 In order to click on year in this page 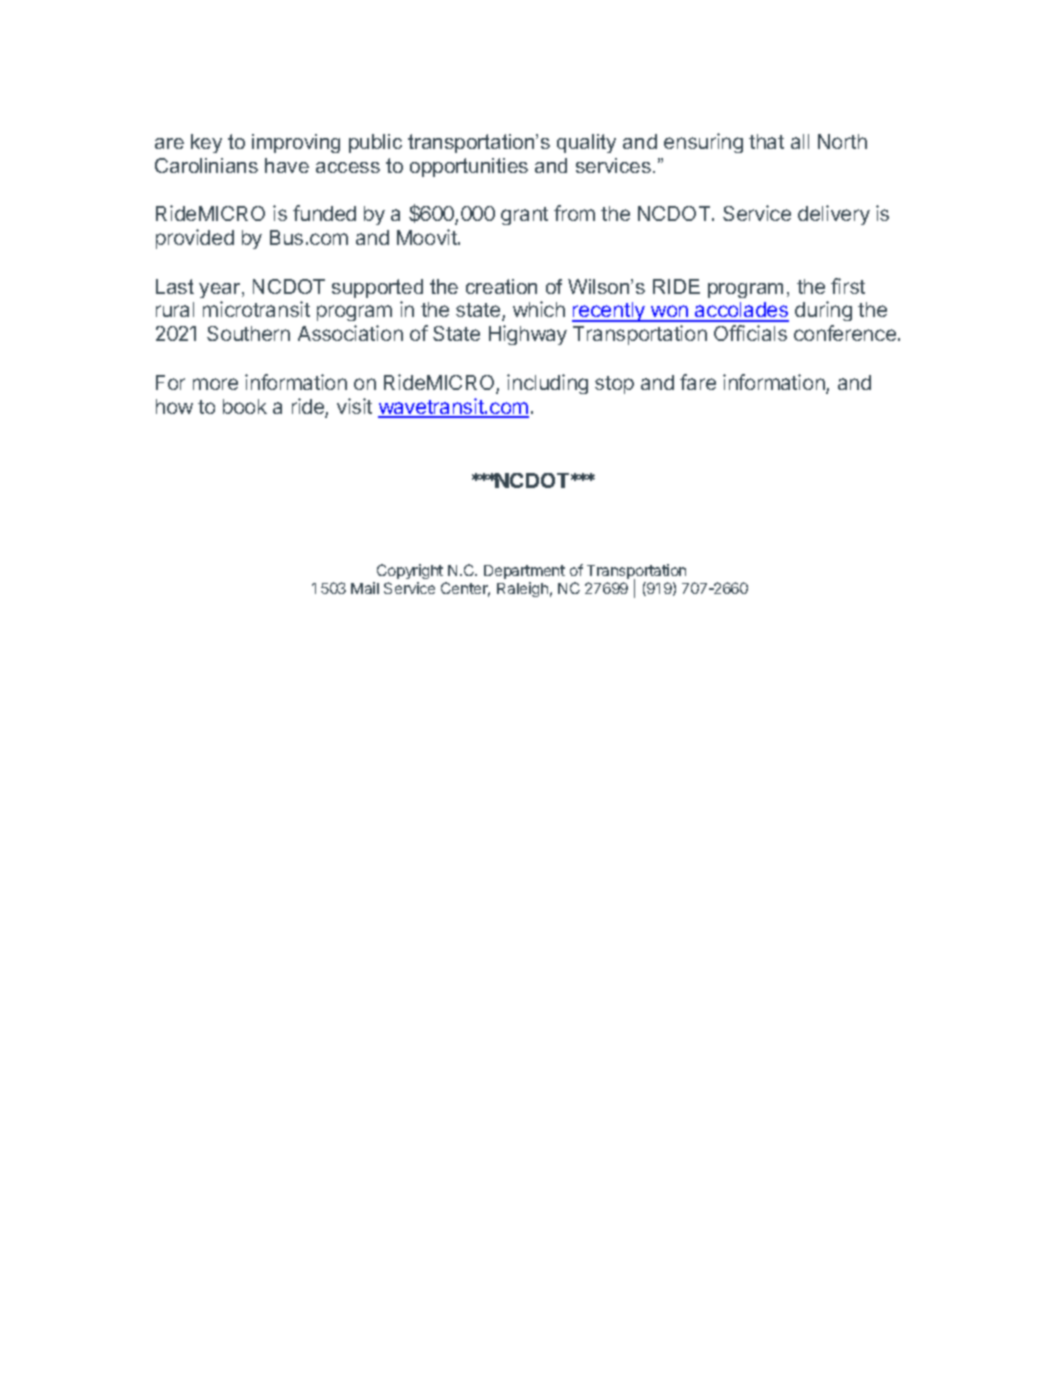, I will do `click(221, 290)`.
